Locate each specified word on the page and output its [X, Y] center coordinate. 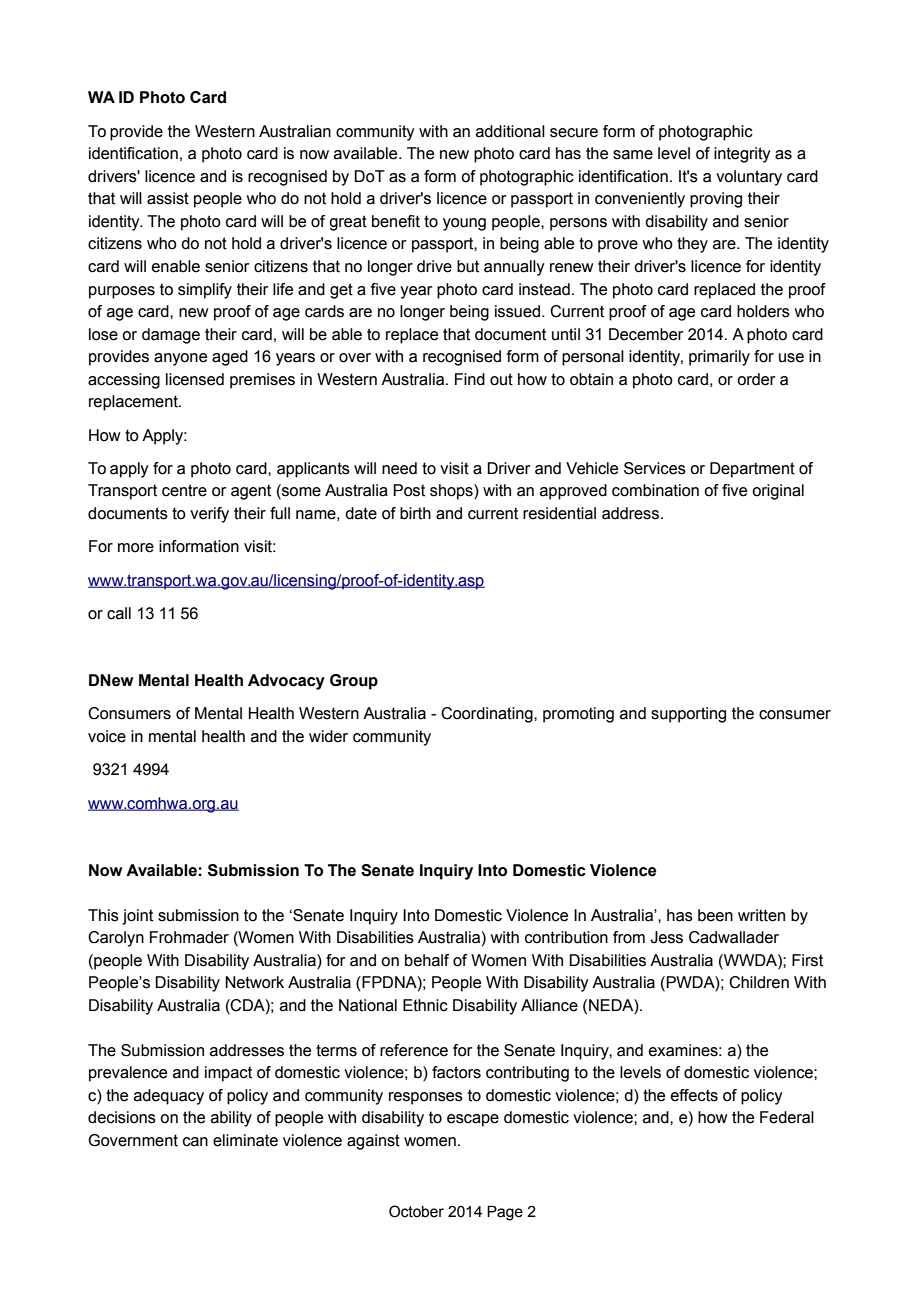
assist [168, 198]
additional [510, 131]
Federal [787, 1117]
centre [184, 490]
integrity [742, 155]
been [715, 915]
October [416, 1211]
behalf [427, 960]
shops [452, 492]
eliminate [245, 1140]
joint [137, 917]
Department [752, 470]
